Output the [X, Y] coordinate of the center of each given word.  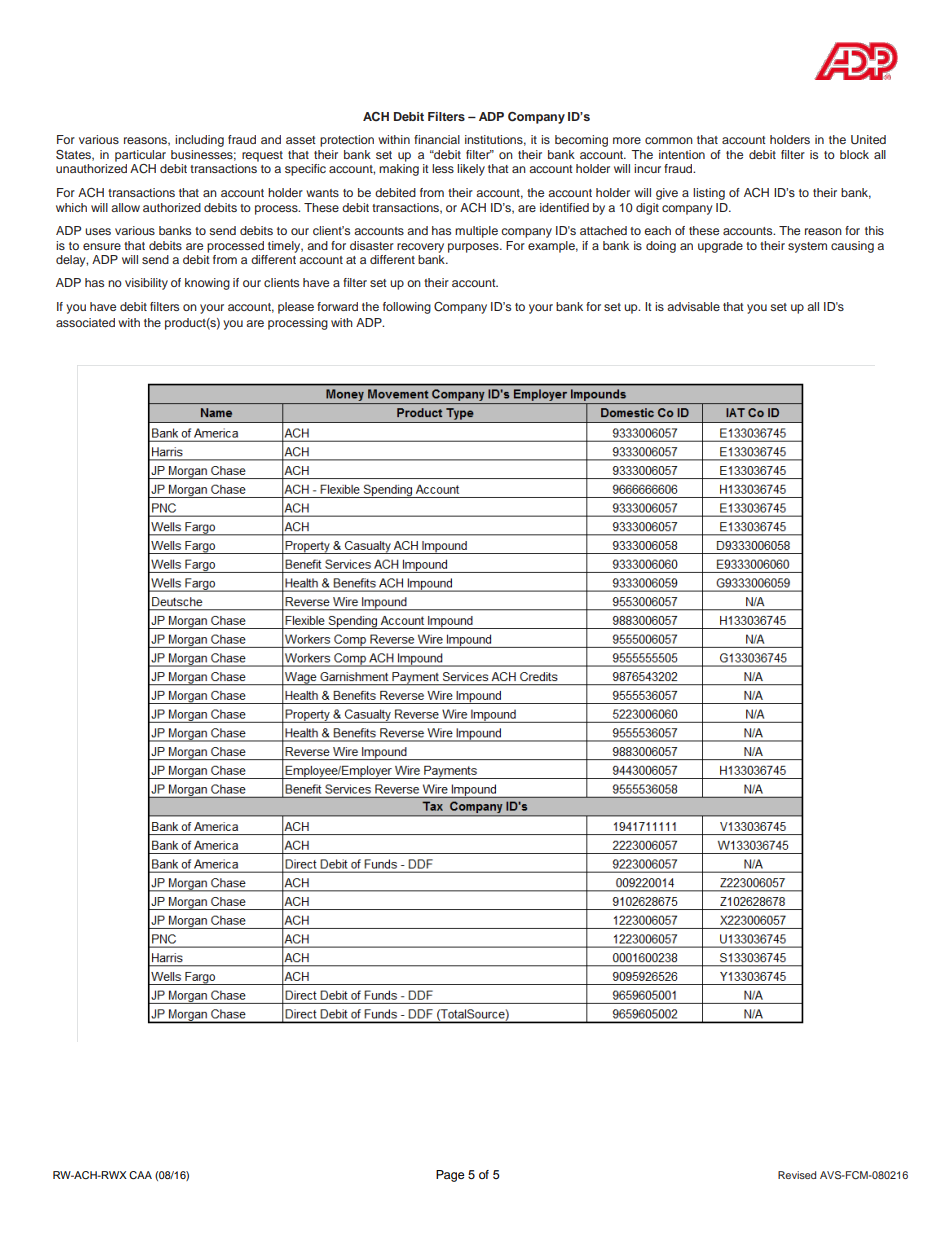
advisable [693, 306]
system [807, 247]
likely [471, 170]
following [407, 308]
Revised [797, 1175]
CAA [140, 1175]
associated [85, 322]
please [296, 308]
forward [337, 306]
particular [140, 156]
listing [709, 194]
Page [450, 1176]
